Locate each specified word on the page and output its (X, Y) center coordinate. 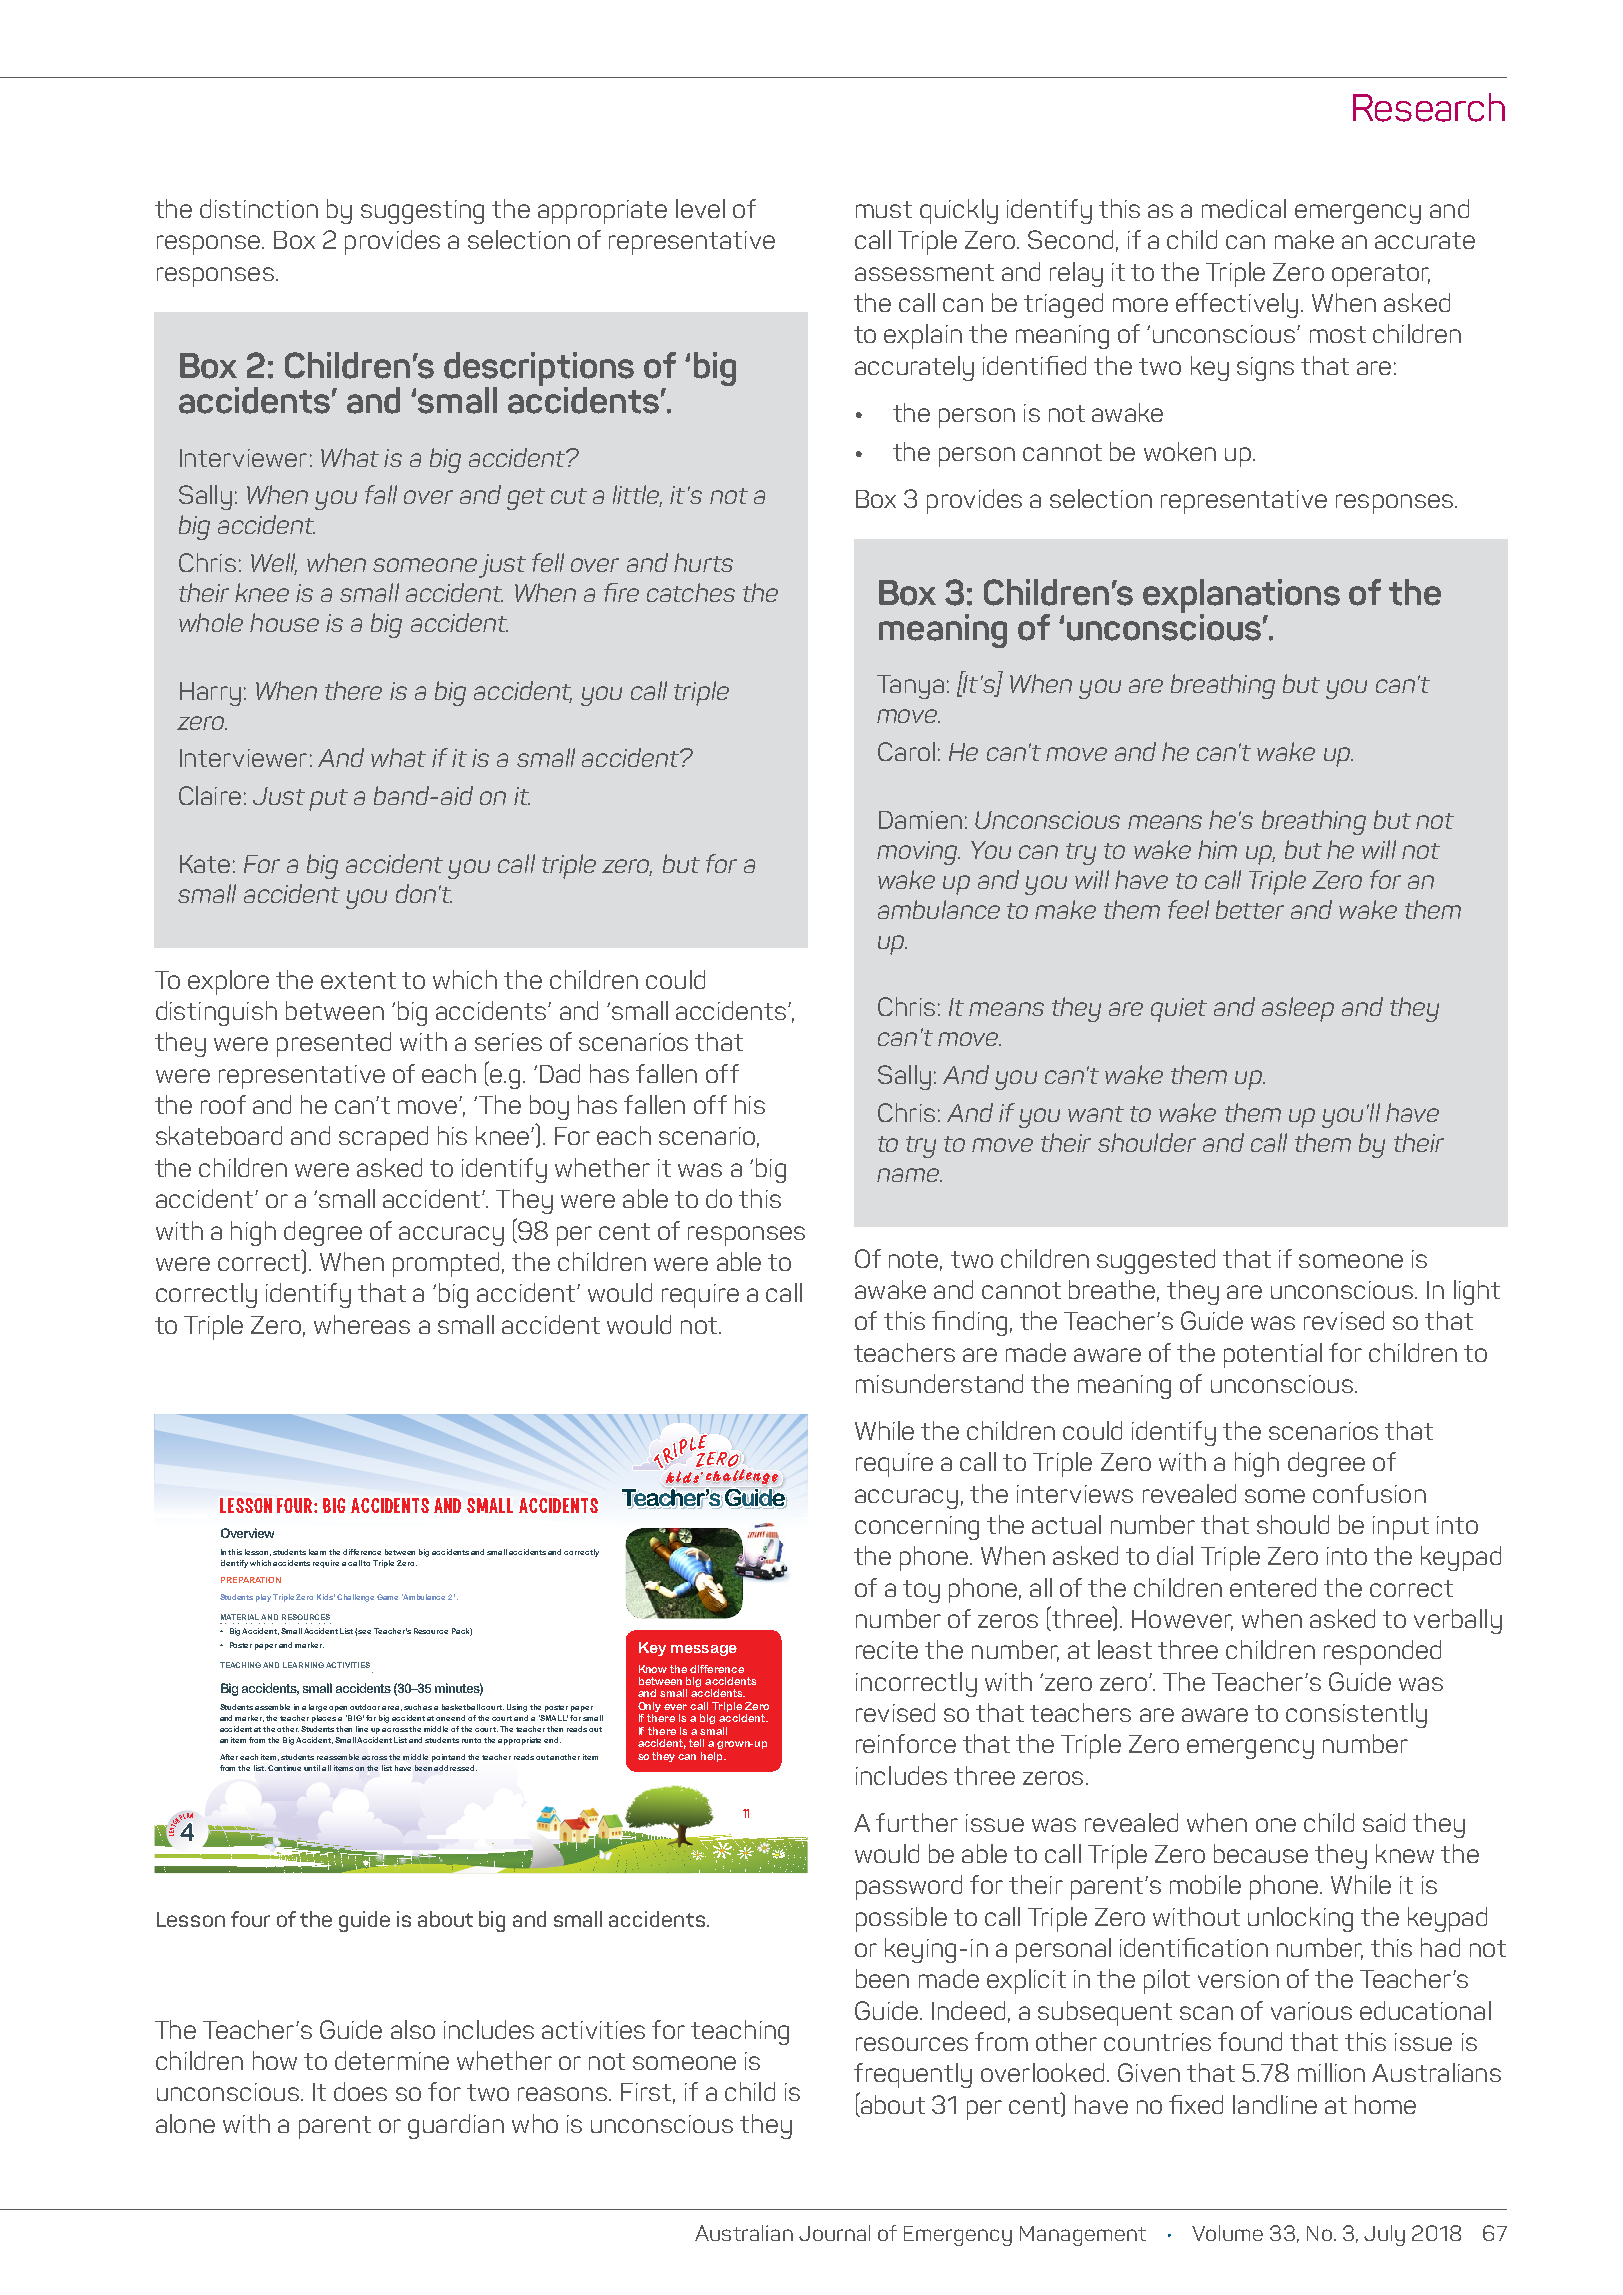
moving (918, 853)
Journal (834, 2233)
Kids (326, 1597)
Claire (210, 795)
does (360, 2091)
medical (1244, 208)
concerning (917, 1528)
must (884, 209)
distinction (259, 208)
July (1384, 2235)
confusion (1369, 1493)
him (1217, 849)
